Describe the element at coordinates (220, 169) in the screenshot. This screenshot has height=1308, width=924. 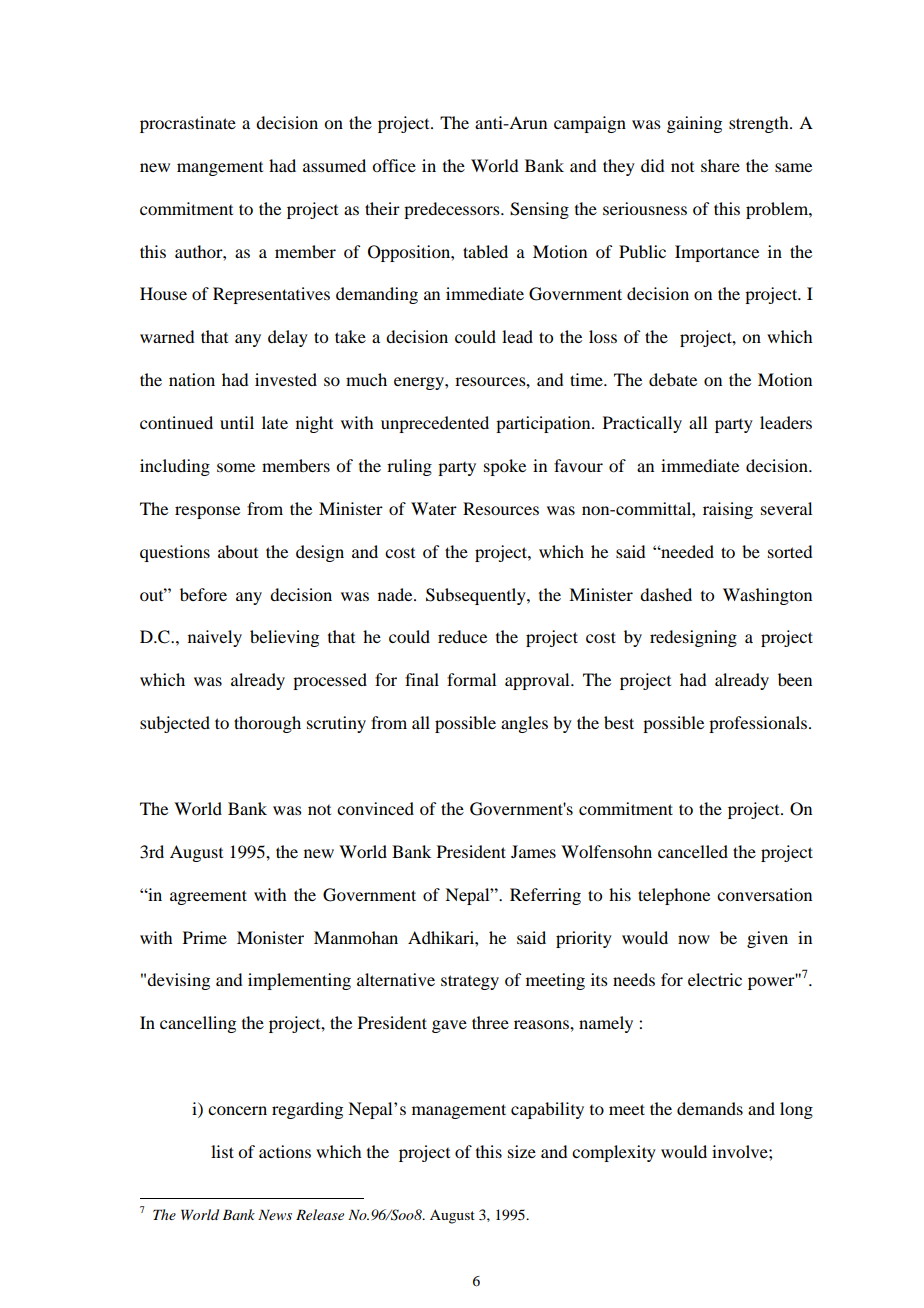
I see `mangement` at that location.
